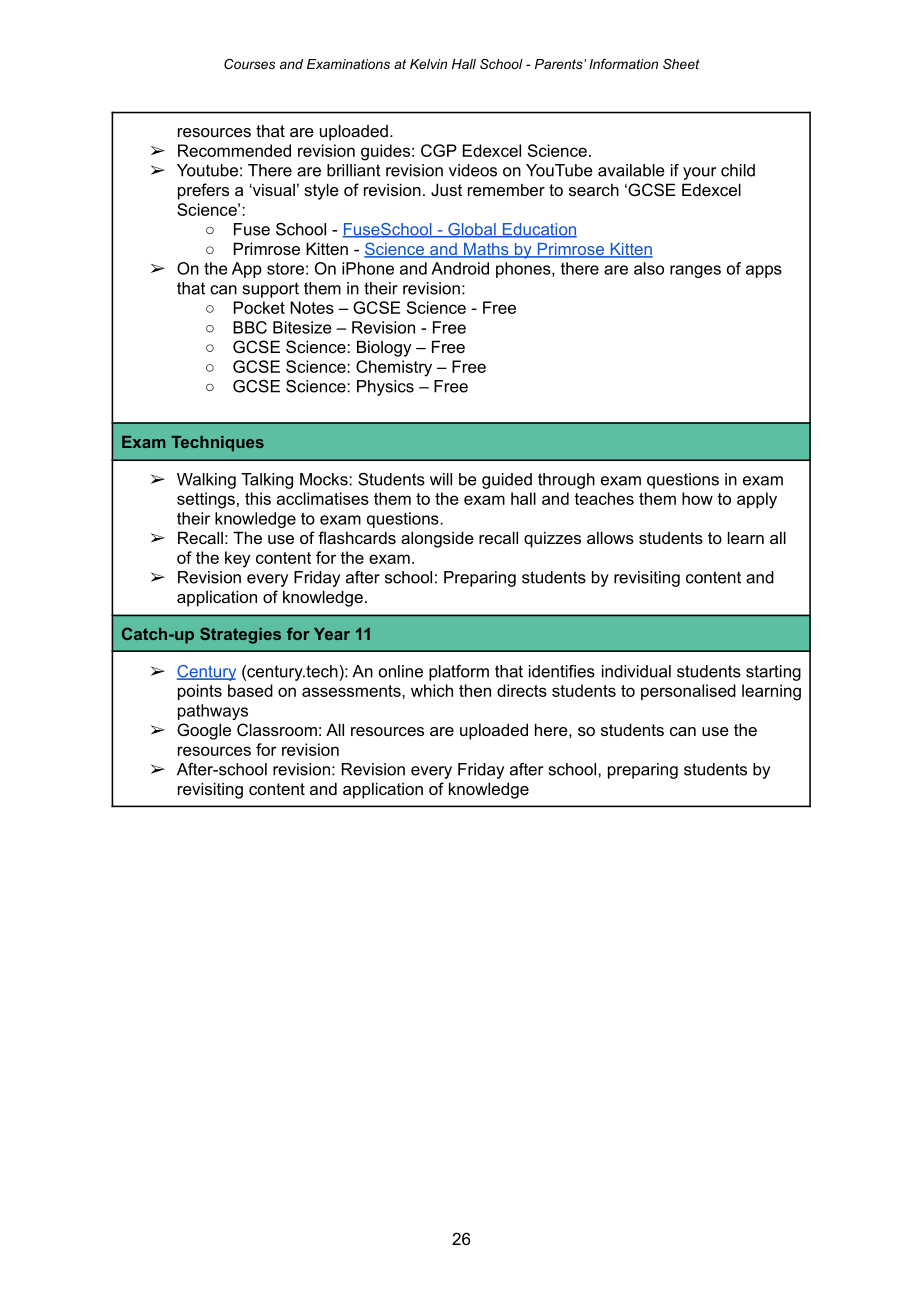 The width and height of the image is (924, 1307). Describe the element at coordinates (249, 64) in the image. I see `Courses` at that location.
